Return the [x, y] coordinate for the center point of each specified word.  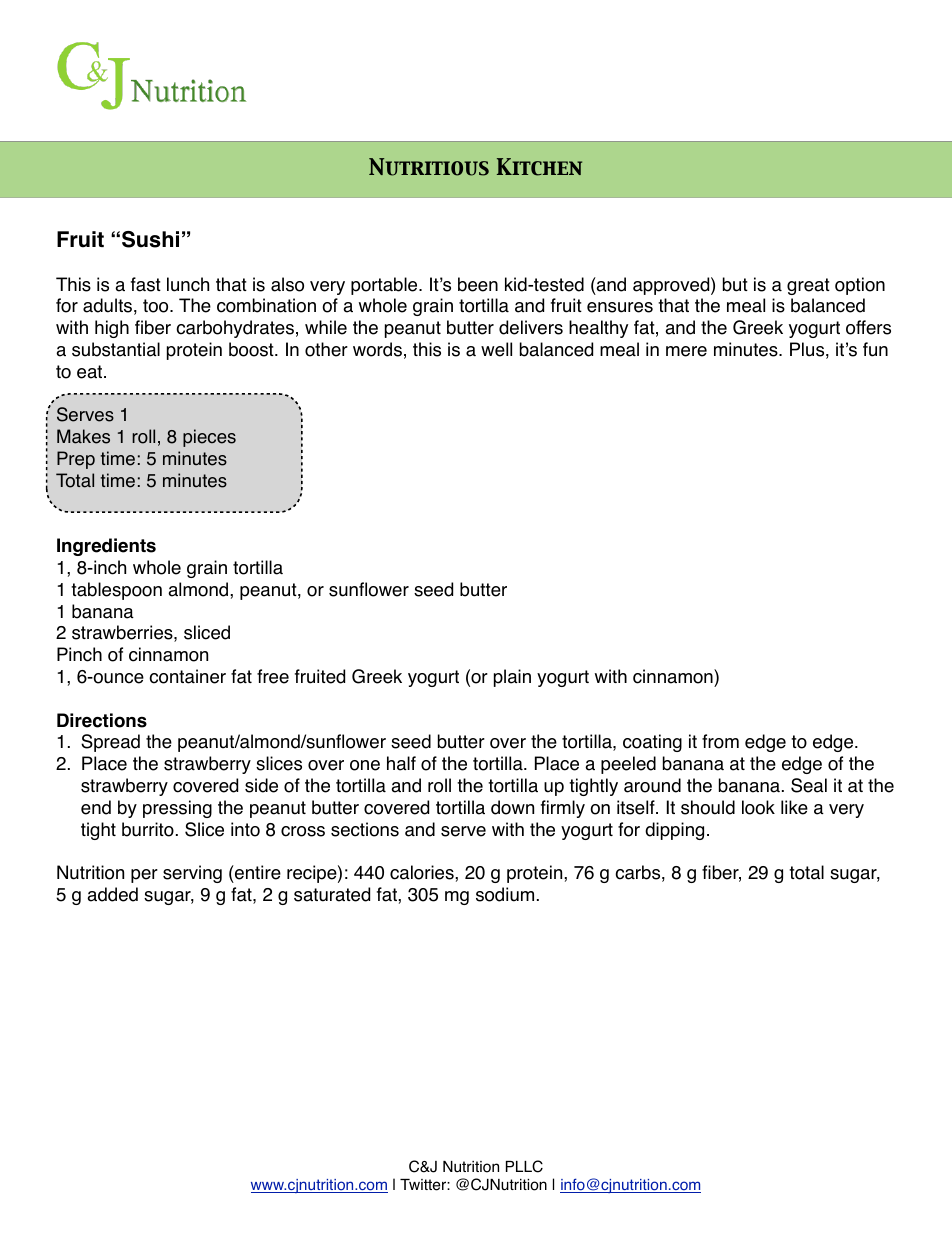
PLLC [524, 1166]
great [808, 286]
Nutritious [429, 167]
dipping [674, 831]
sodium [505, 894]
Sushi [150, 239]
